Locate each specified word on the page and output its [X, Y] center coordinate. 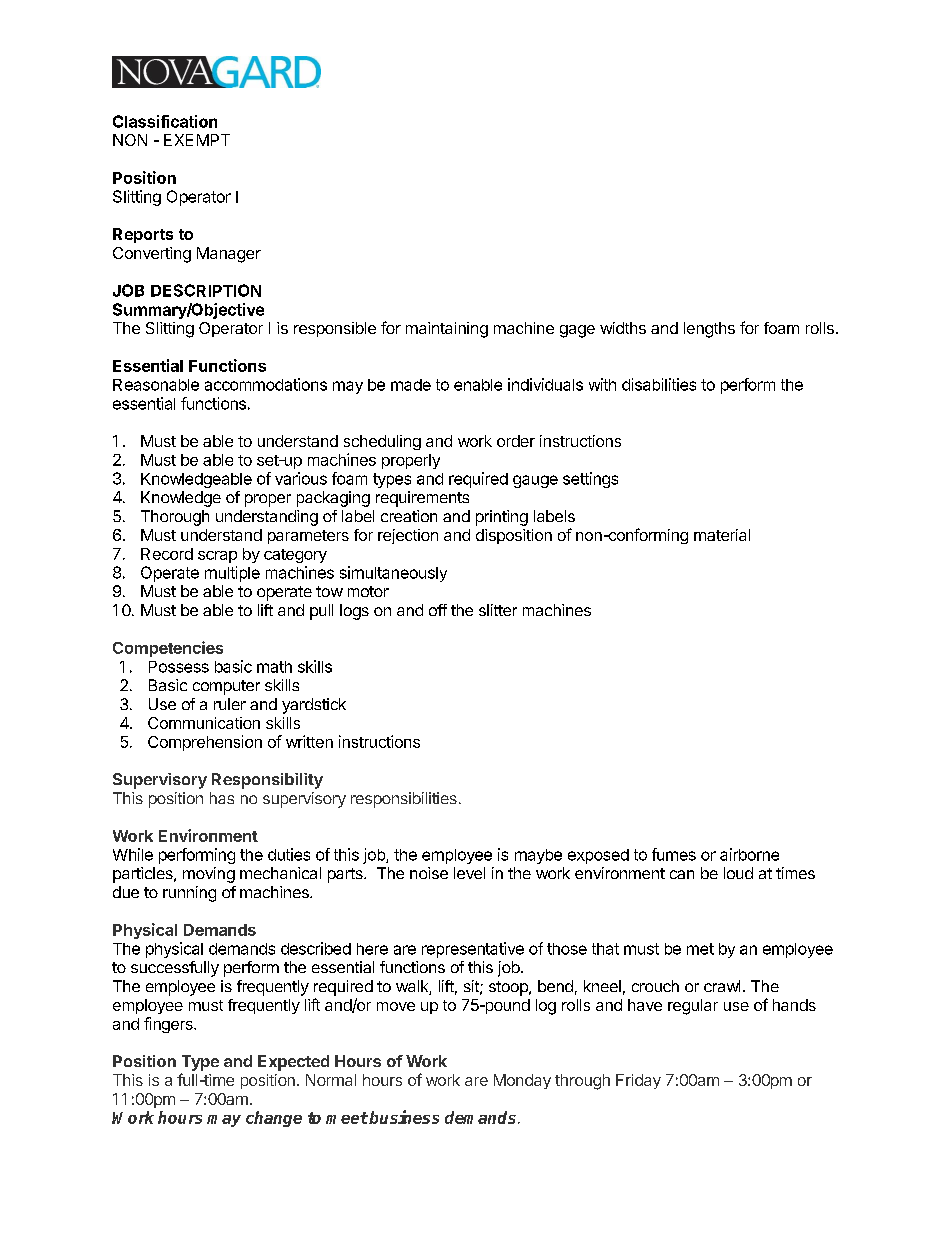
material [722, 535]
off [438, 610]
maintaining [447, 330]
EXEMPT [197, 140]
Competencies [168, 649]
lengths [709, 330]
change [274, 1119]
